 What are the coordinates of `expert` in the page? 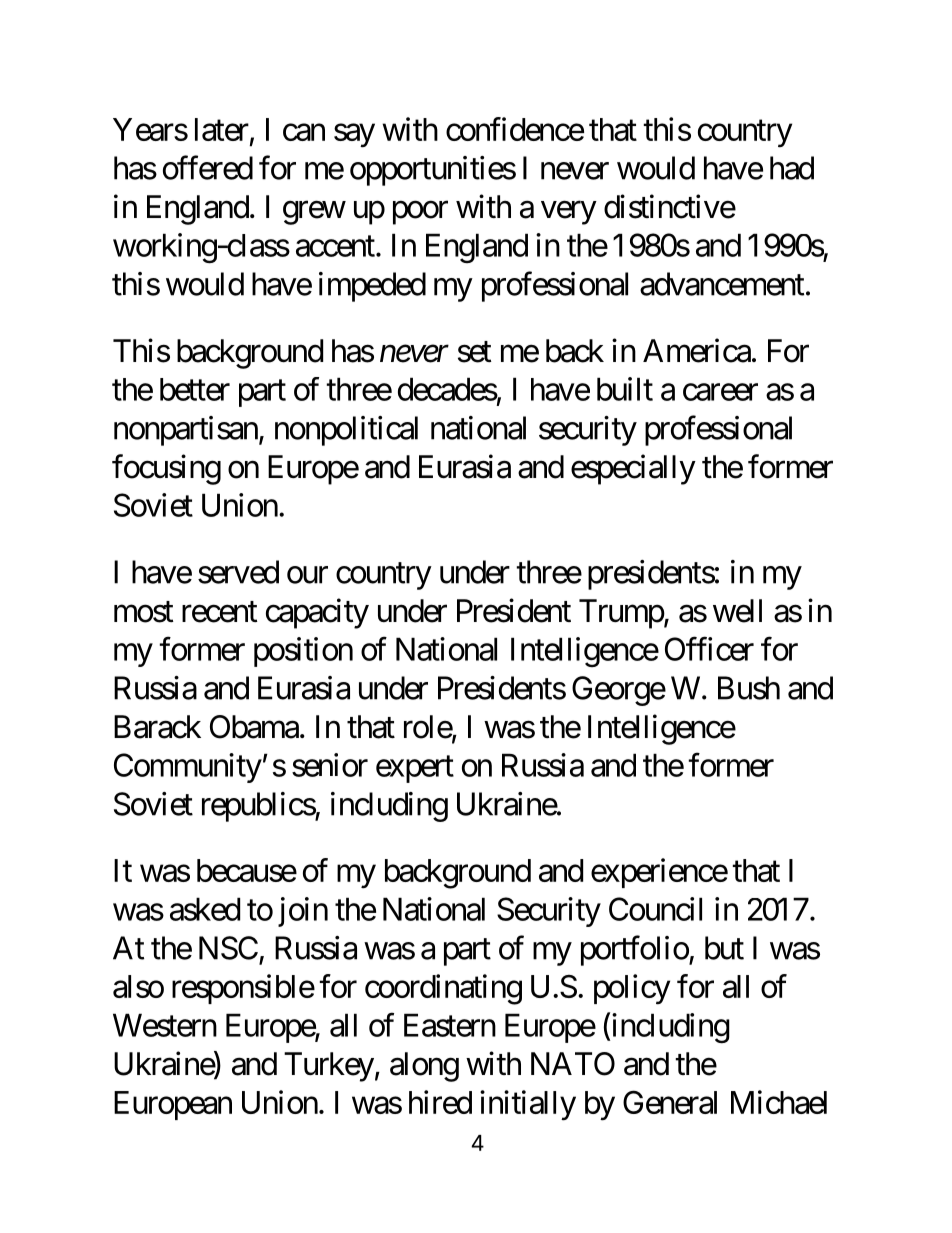 It's located at (415, 769).
